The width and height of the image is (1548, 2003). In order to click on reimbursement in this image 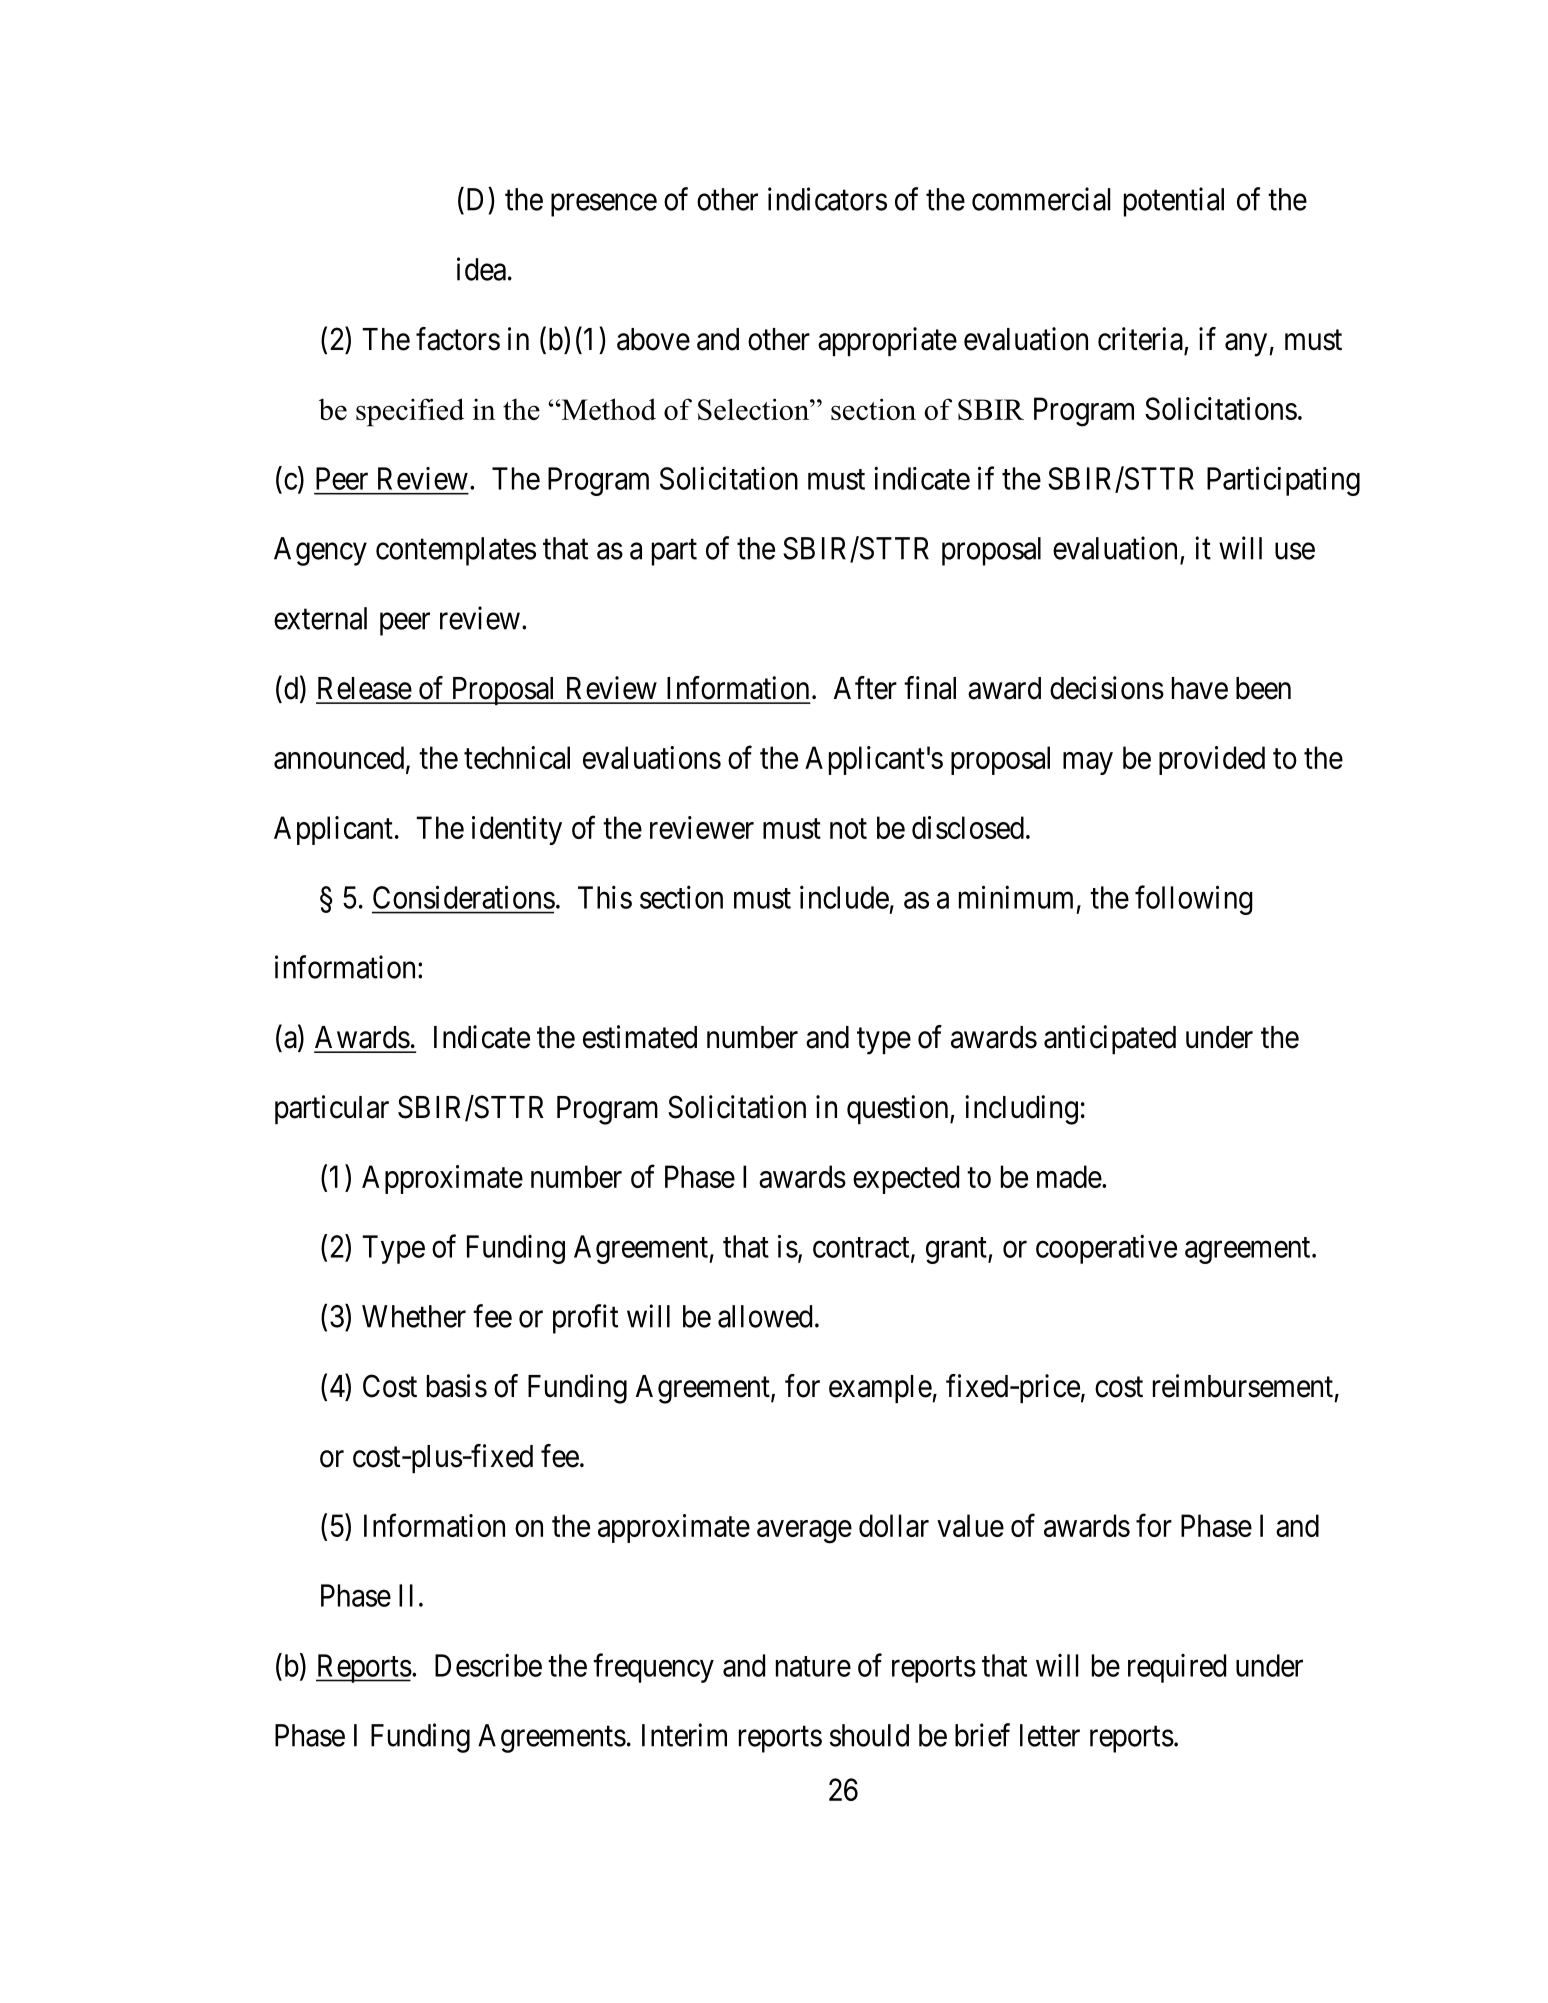, I will do `click(1243, 1386)`.
